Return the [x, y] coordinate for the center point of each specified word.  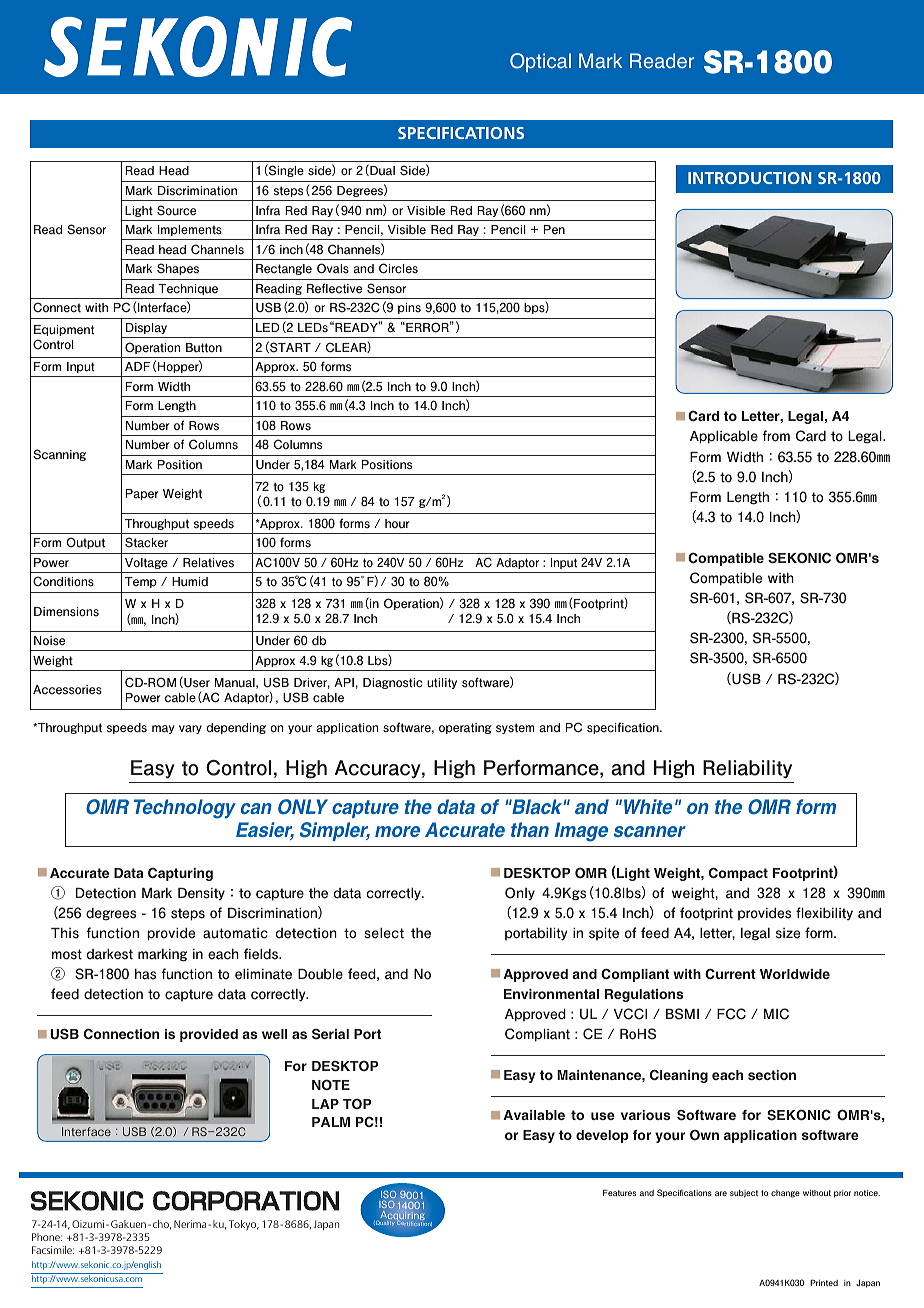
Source [176, 210]
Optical [540, 62]
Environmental [551, 994]
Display [146, 328]
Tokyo [244, 1225]
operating [465, 728]
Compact [738, 874]
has [145, 974]
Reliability [747, 769]
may [163, 729]
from [776, 436]
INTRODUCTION [750, 178]
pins [409, 308]
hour [397, 524]
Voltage [146, 563]
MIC [776, 1014]
